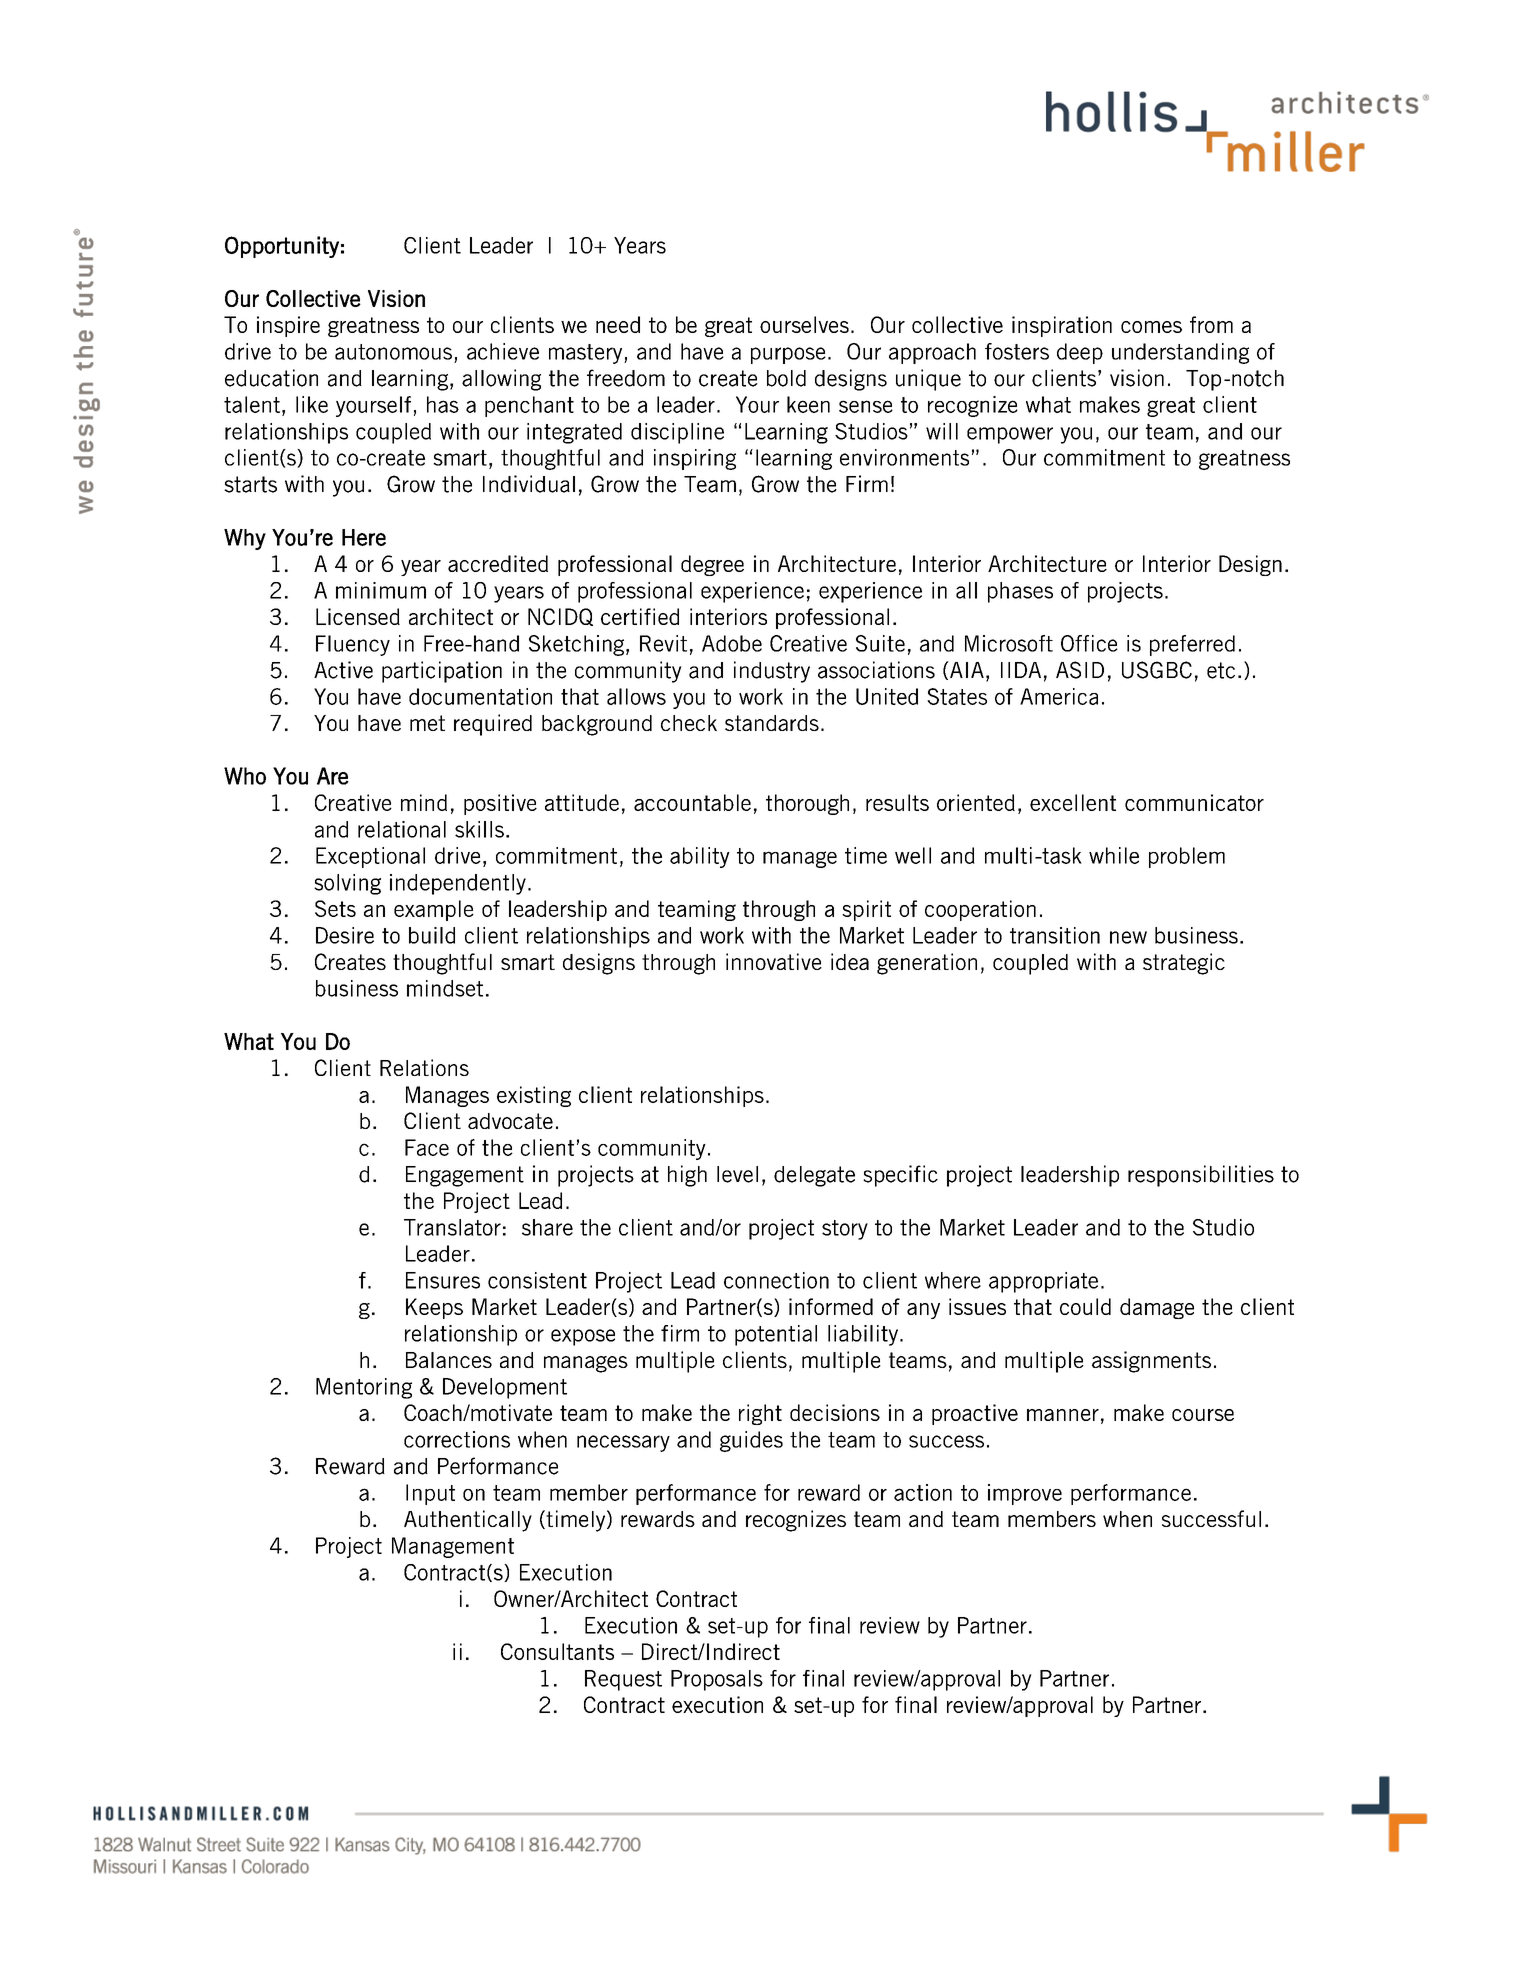 Image resolution: width=1524 pixels, height=1972 pixels. I want to click on Desire, so click(345, 935).
